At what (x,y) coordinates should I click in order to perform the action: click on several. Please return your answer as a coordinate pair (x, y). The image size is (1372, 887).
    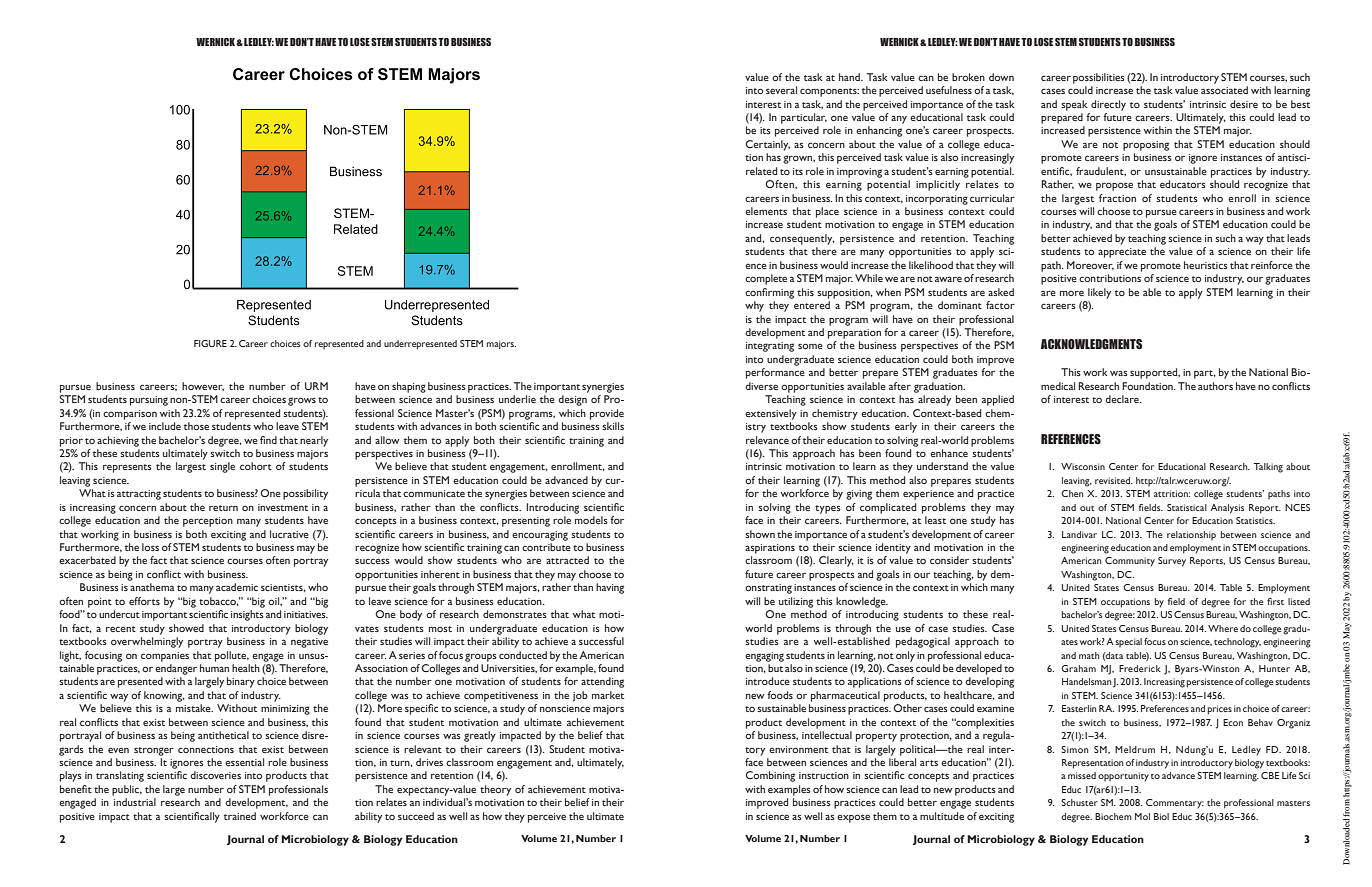
    Looking at the image, I should click on (781, 90).
